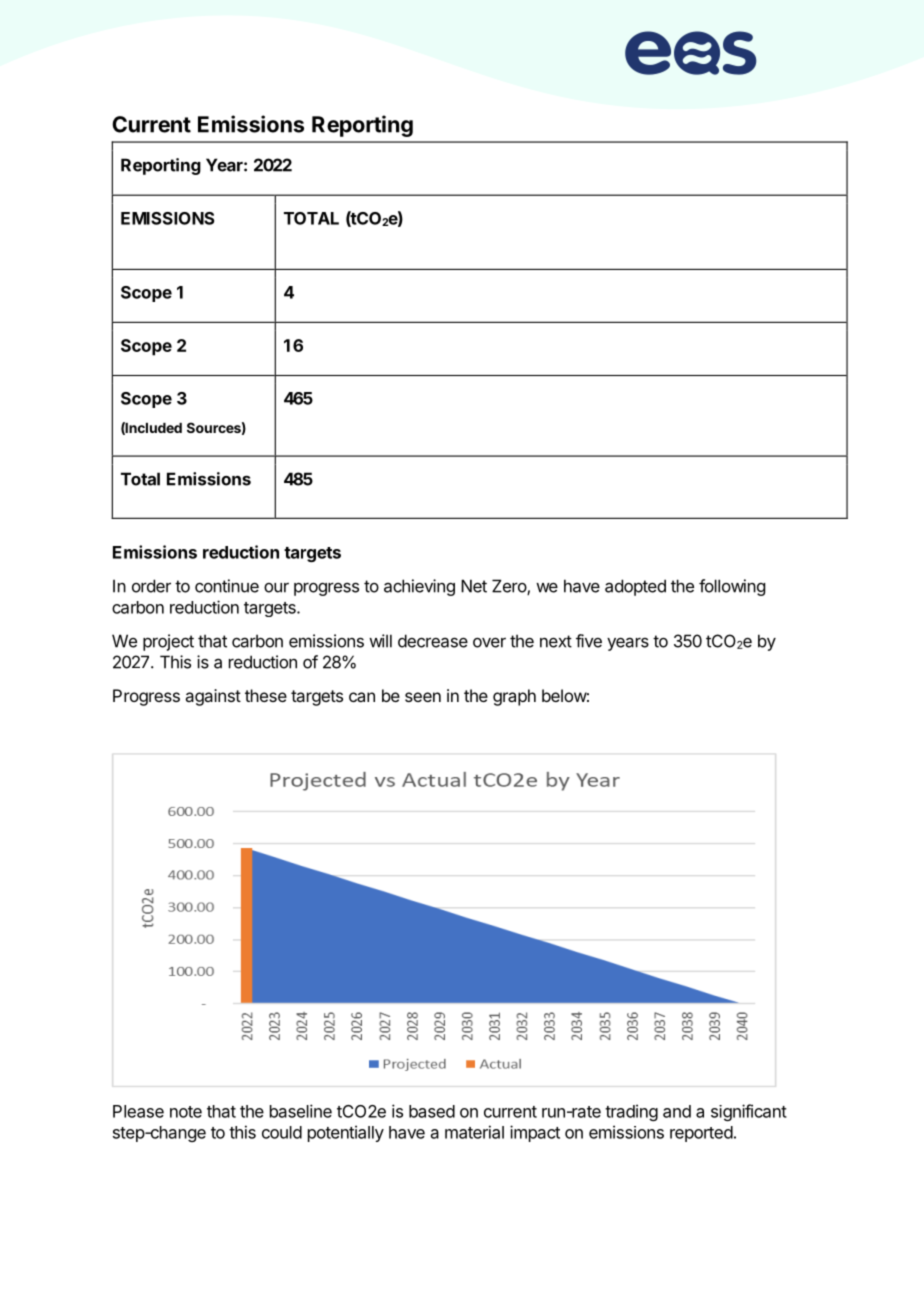 The height and width of the screenshot is (1308, 924). Describe the element at coordinates (186, 1112) in the screenshot. I see `note` at that location.
